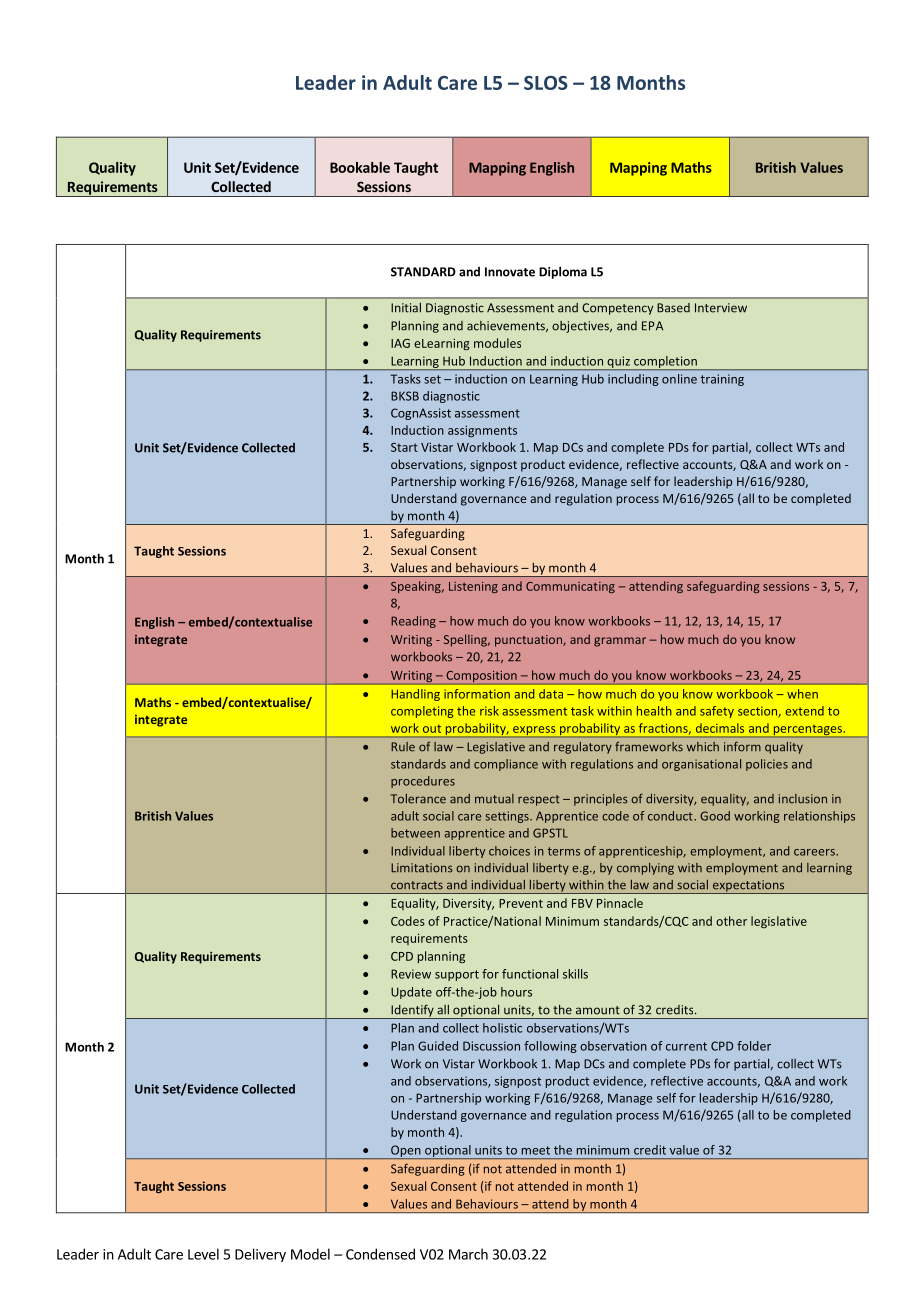 The width and height of the document is (924, 1308). Describe the element at coordinates (415, 833) in the document. I see `between` at that location.
